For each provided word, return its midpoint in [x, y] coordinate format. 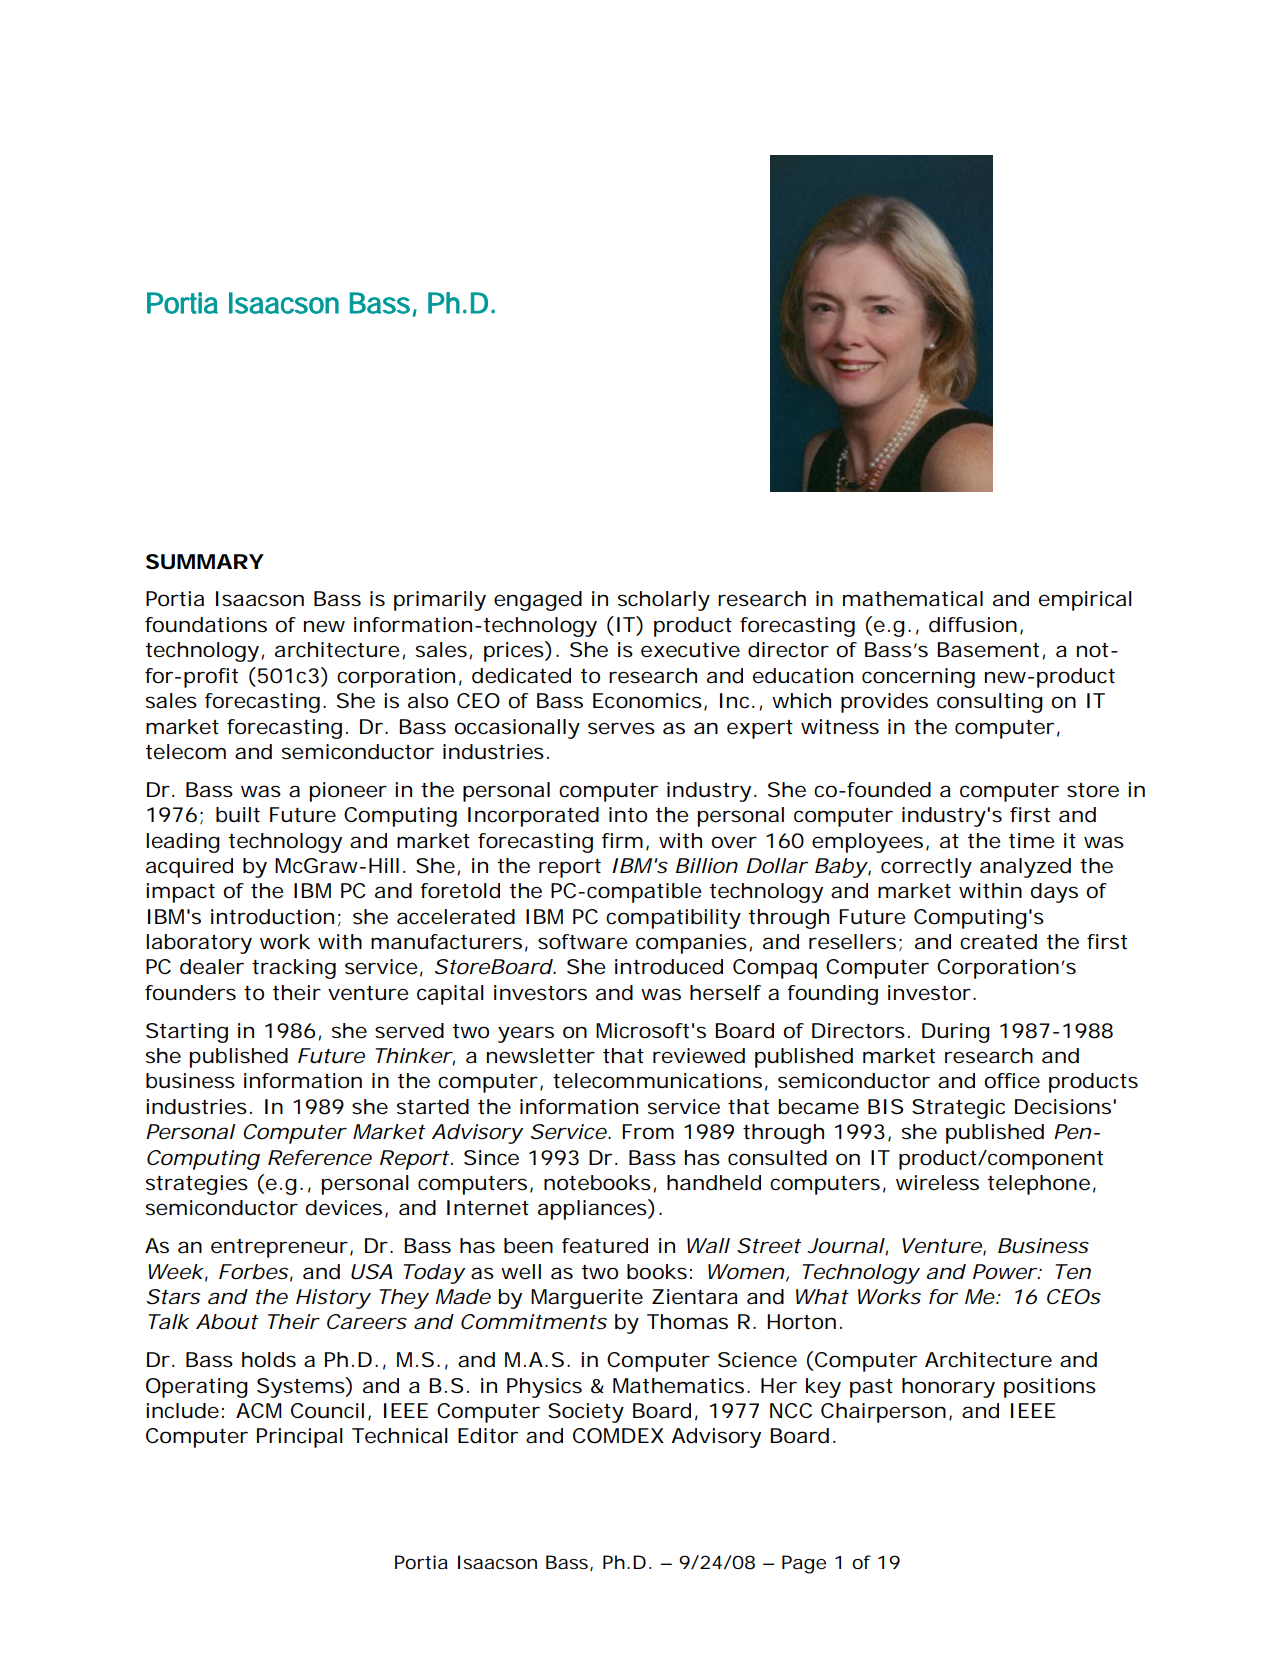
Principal [300, 1438]
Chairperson [883, 1413]
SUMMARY [204, 562]
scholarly [664, 601]
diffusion [973, 625]
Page [804, 1564]
